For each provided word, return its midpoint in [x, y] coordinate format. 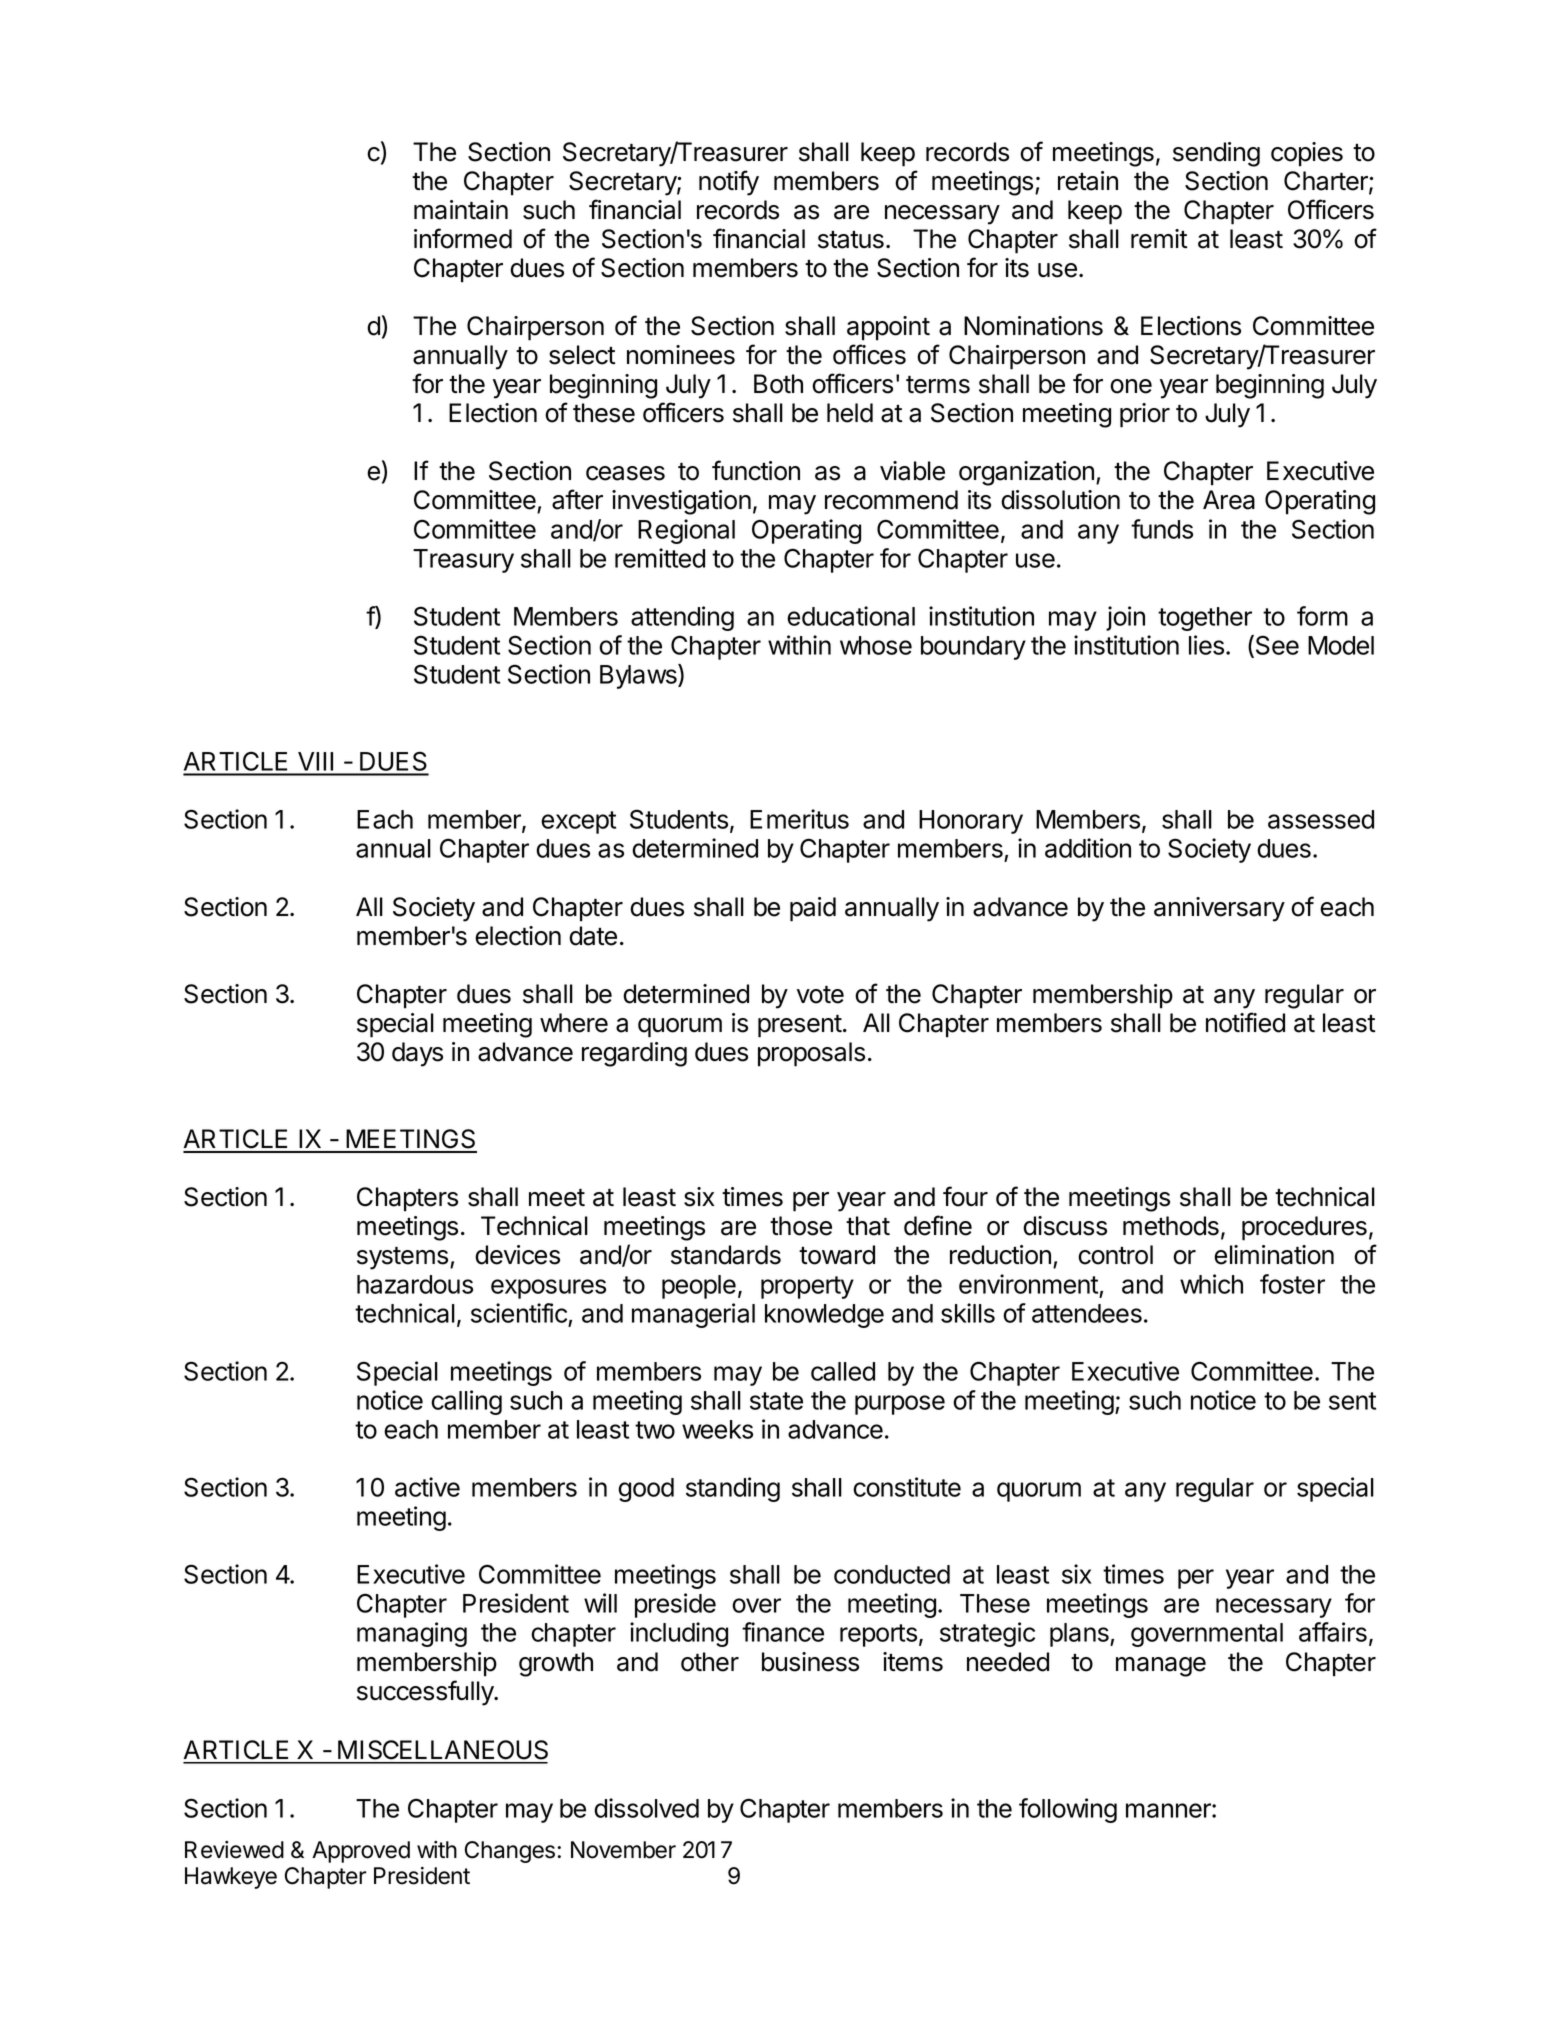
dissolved [646, 1808]
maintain [461, 210]
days [417, 1054]
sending [1216, 154]
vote [820, 994]
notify [729, 183]
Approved [361, 1852]
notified [1245, 1022]
